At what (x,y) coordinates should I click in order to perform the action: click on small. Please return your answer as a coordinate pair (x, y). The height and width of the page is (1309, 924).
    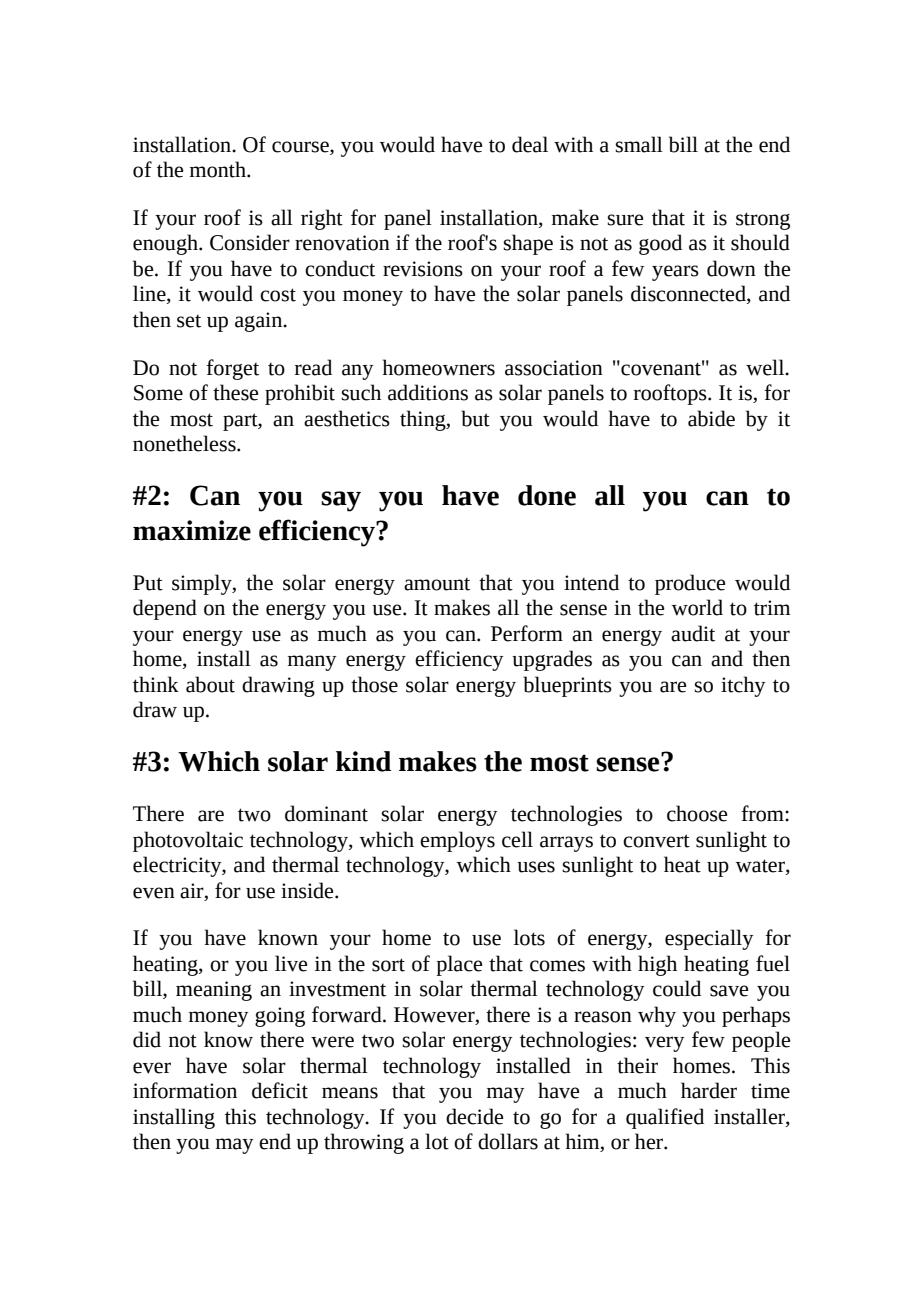
    Looking at the image, I should click on (639, 144).
